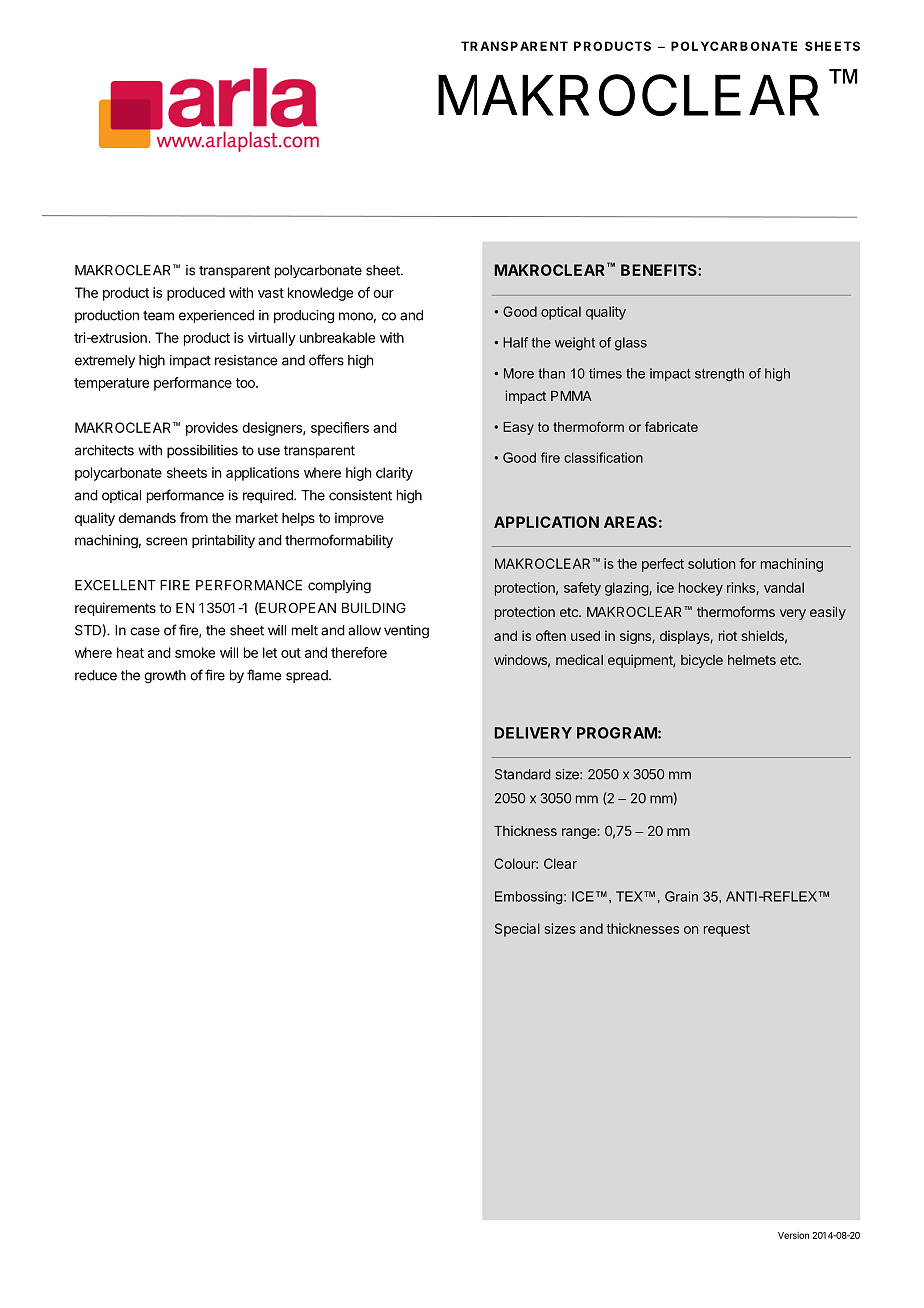  What do you see at coordinates (728, 635) in the document?
I see `riot` at bounding box center [728, 635].
